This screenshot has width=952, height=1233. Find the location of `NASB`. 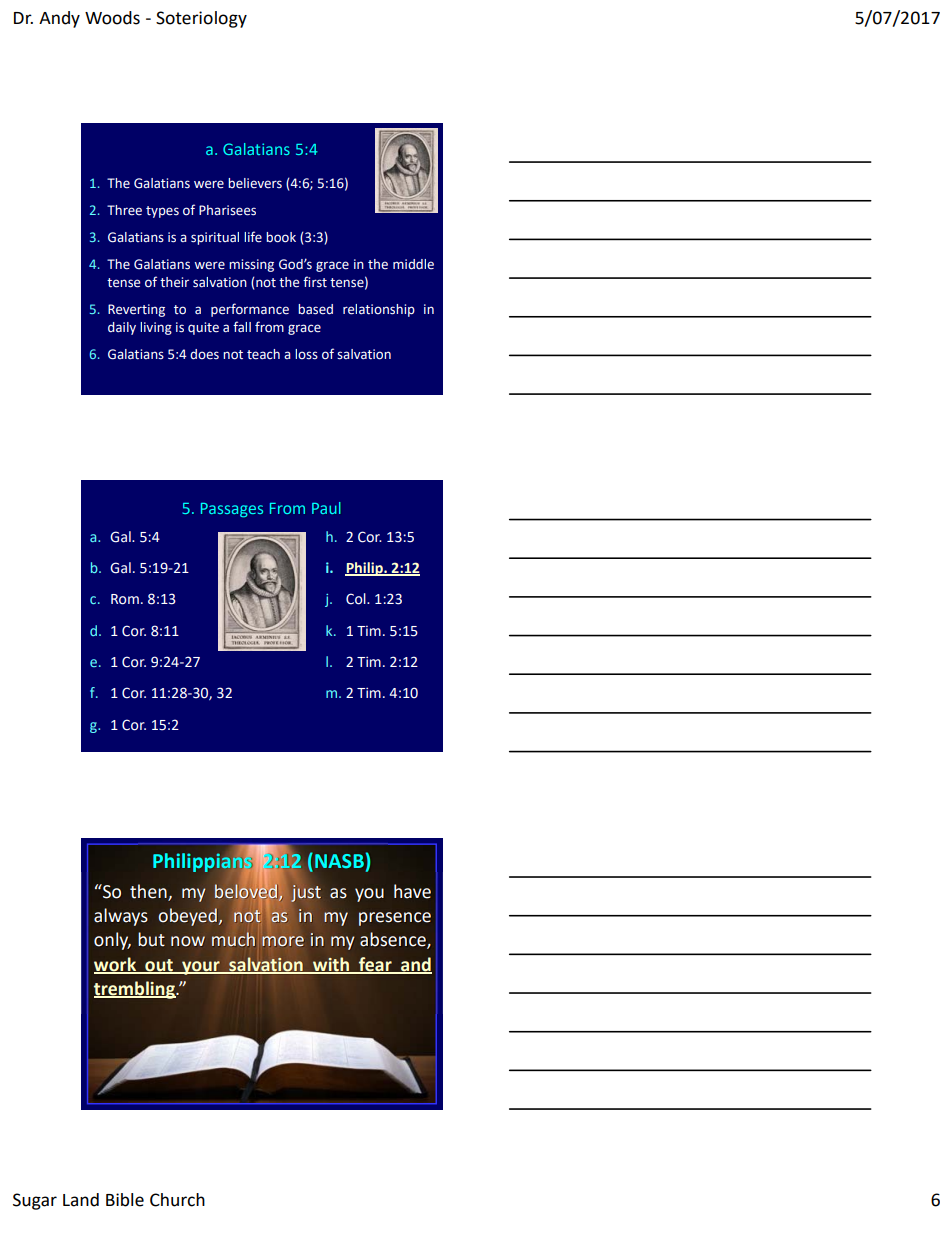

NASB is located at coordinates (339, 861).
